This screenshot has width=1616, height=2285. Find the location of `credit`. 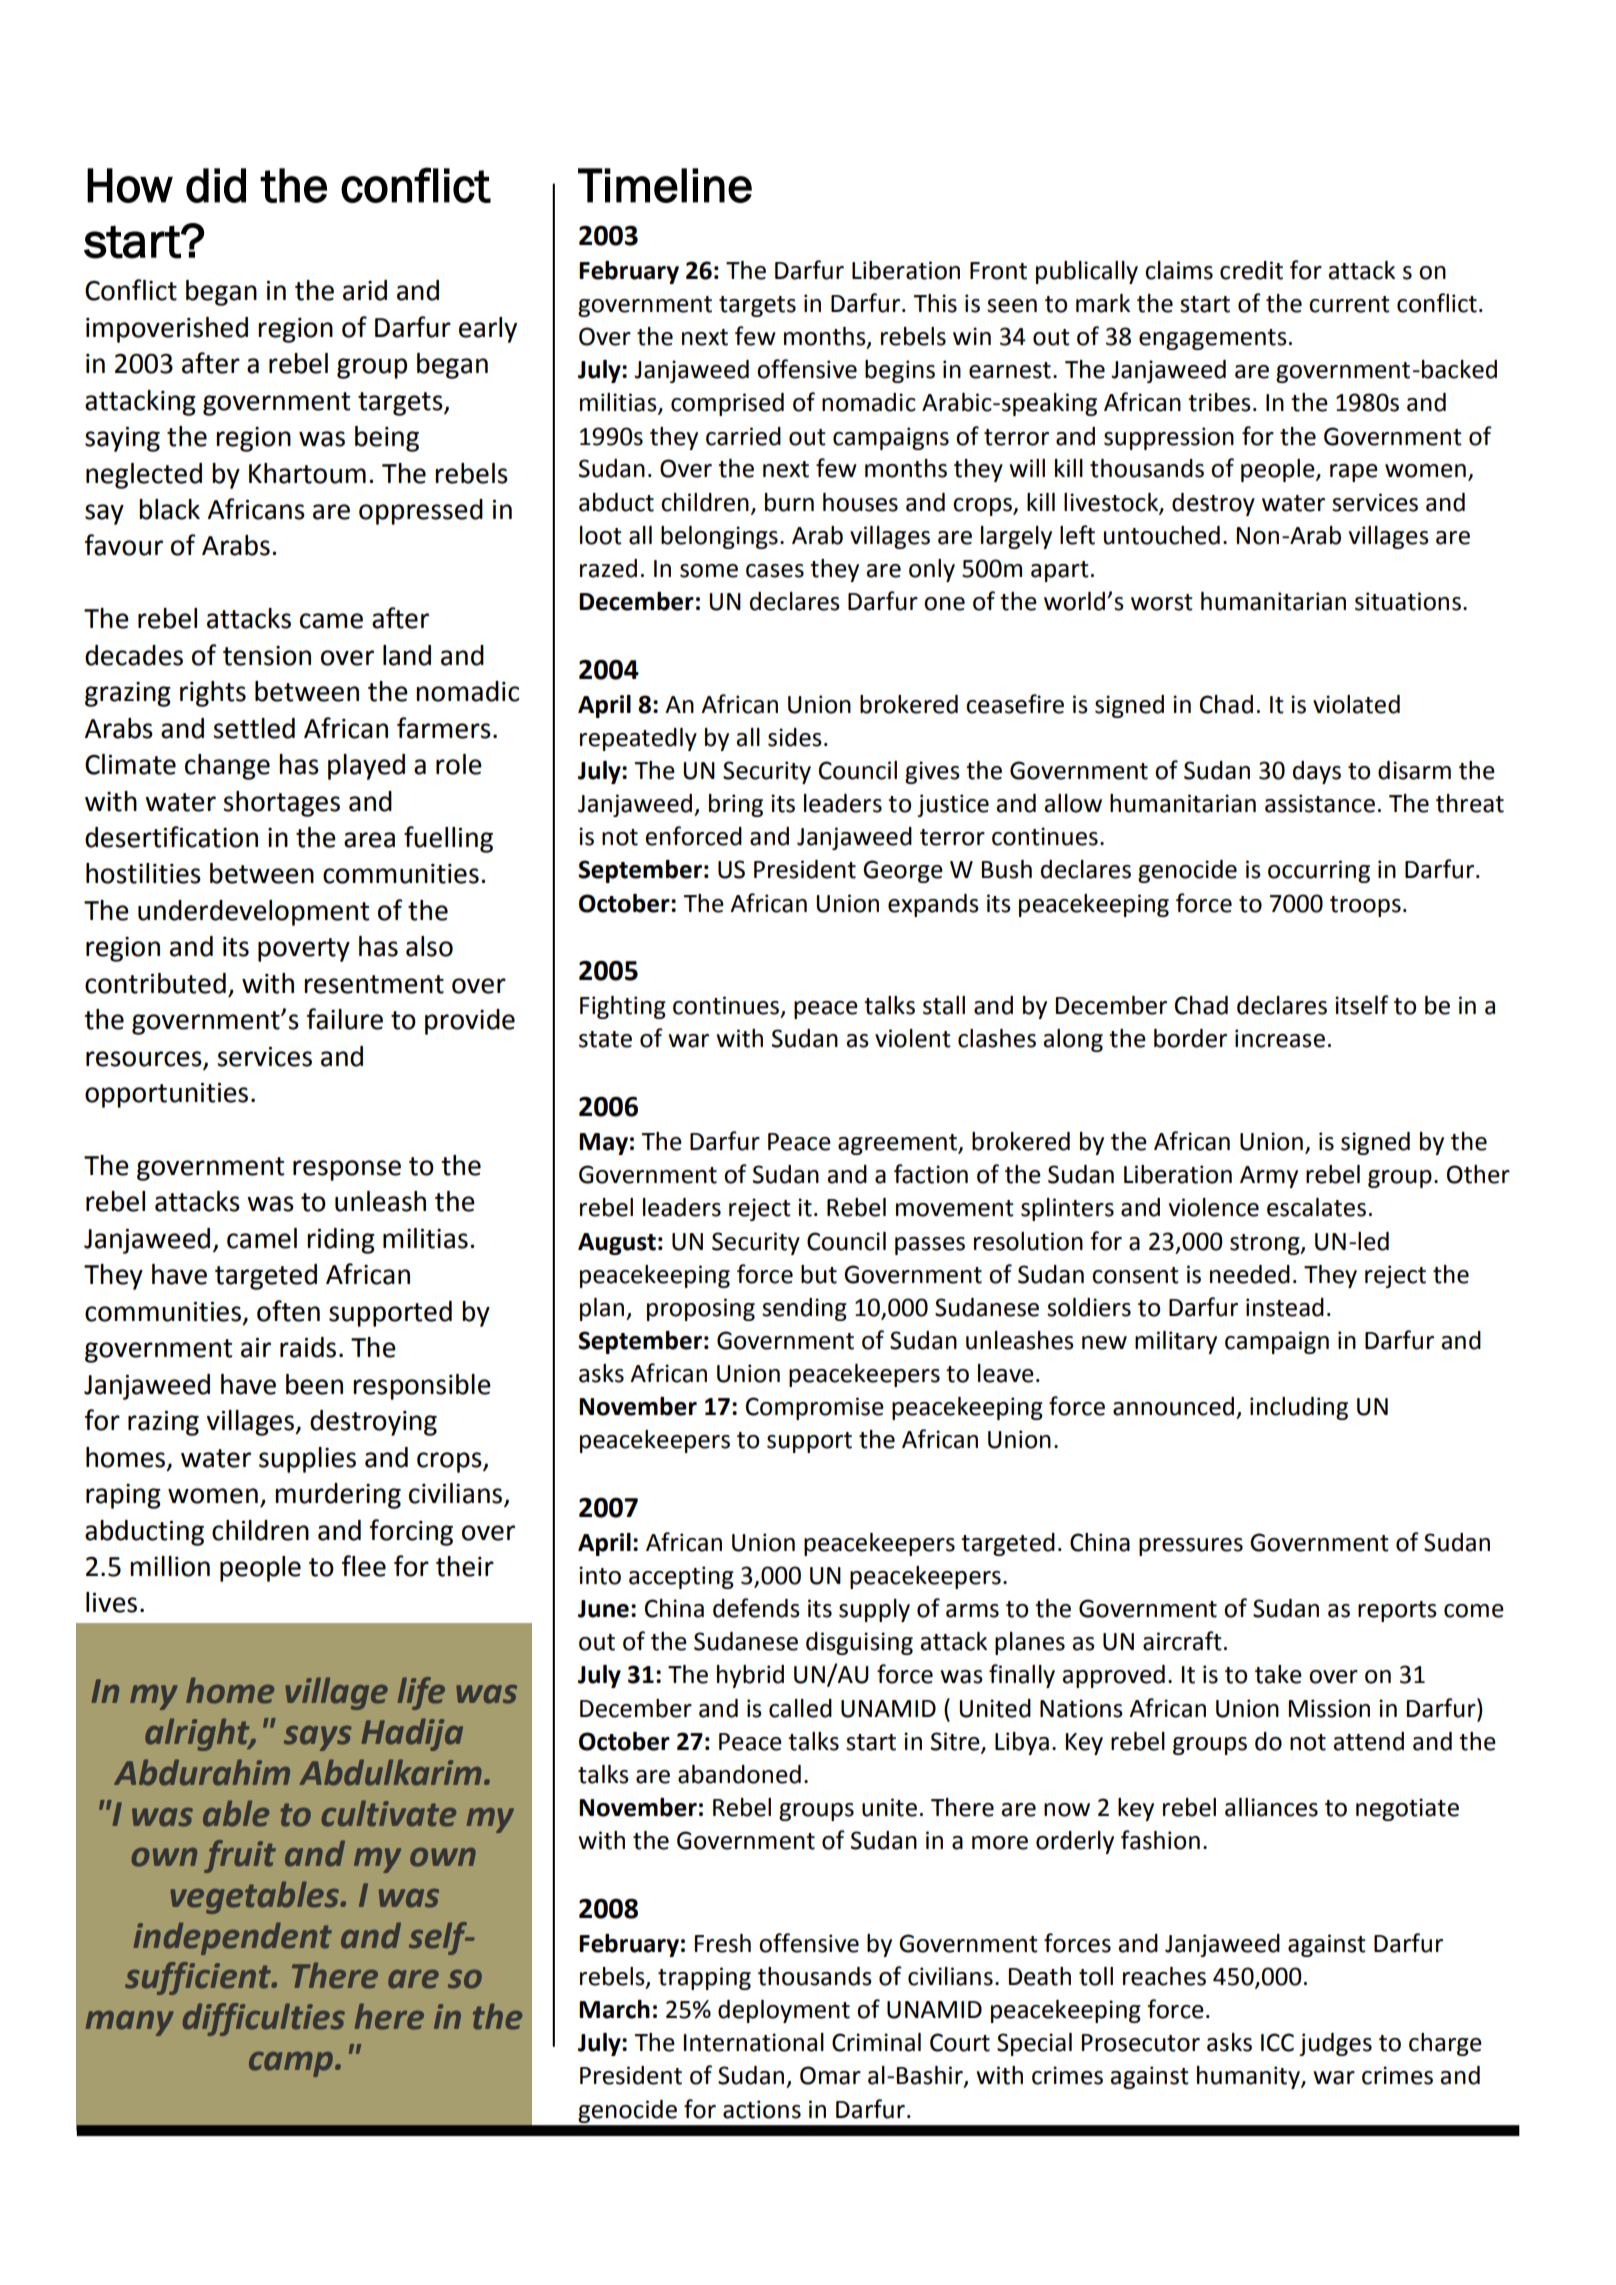

credit is located at coordinates (1251, 270).
